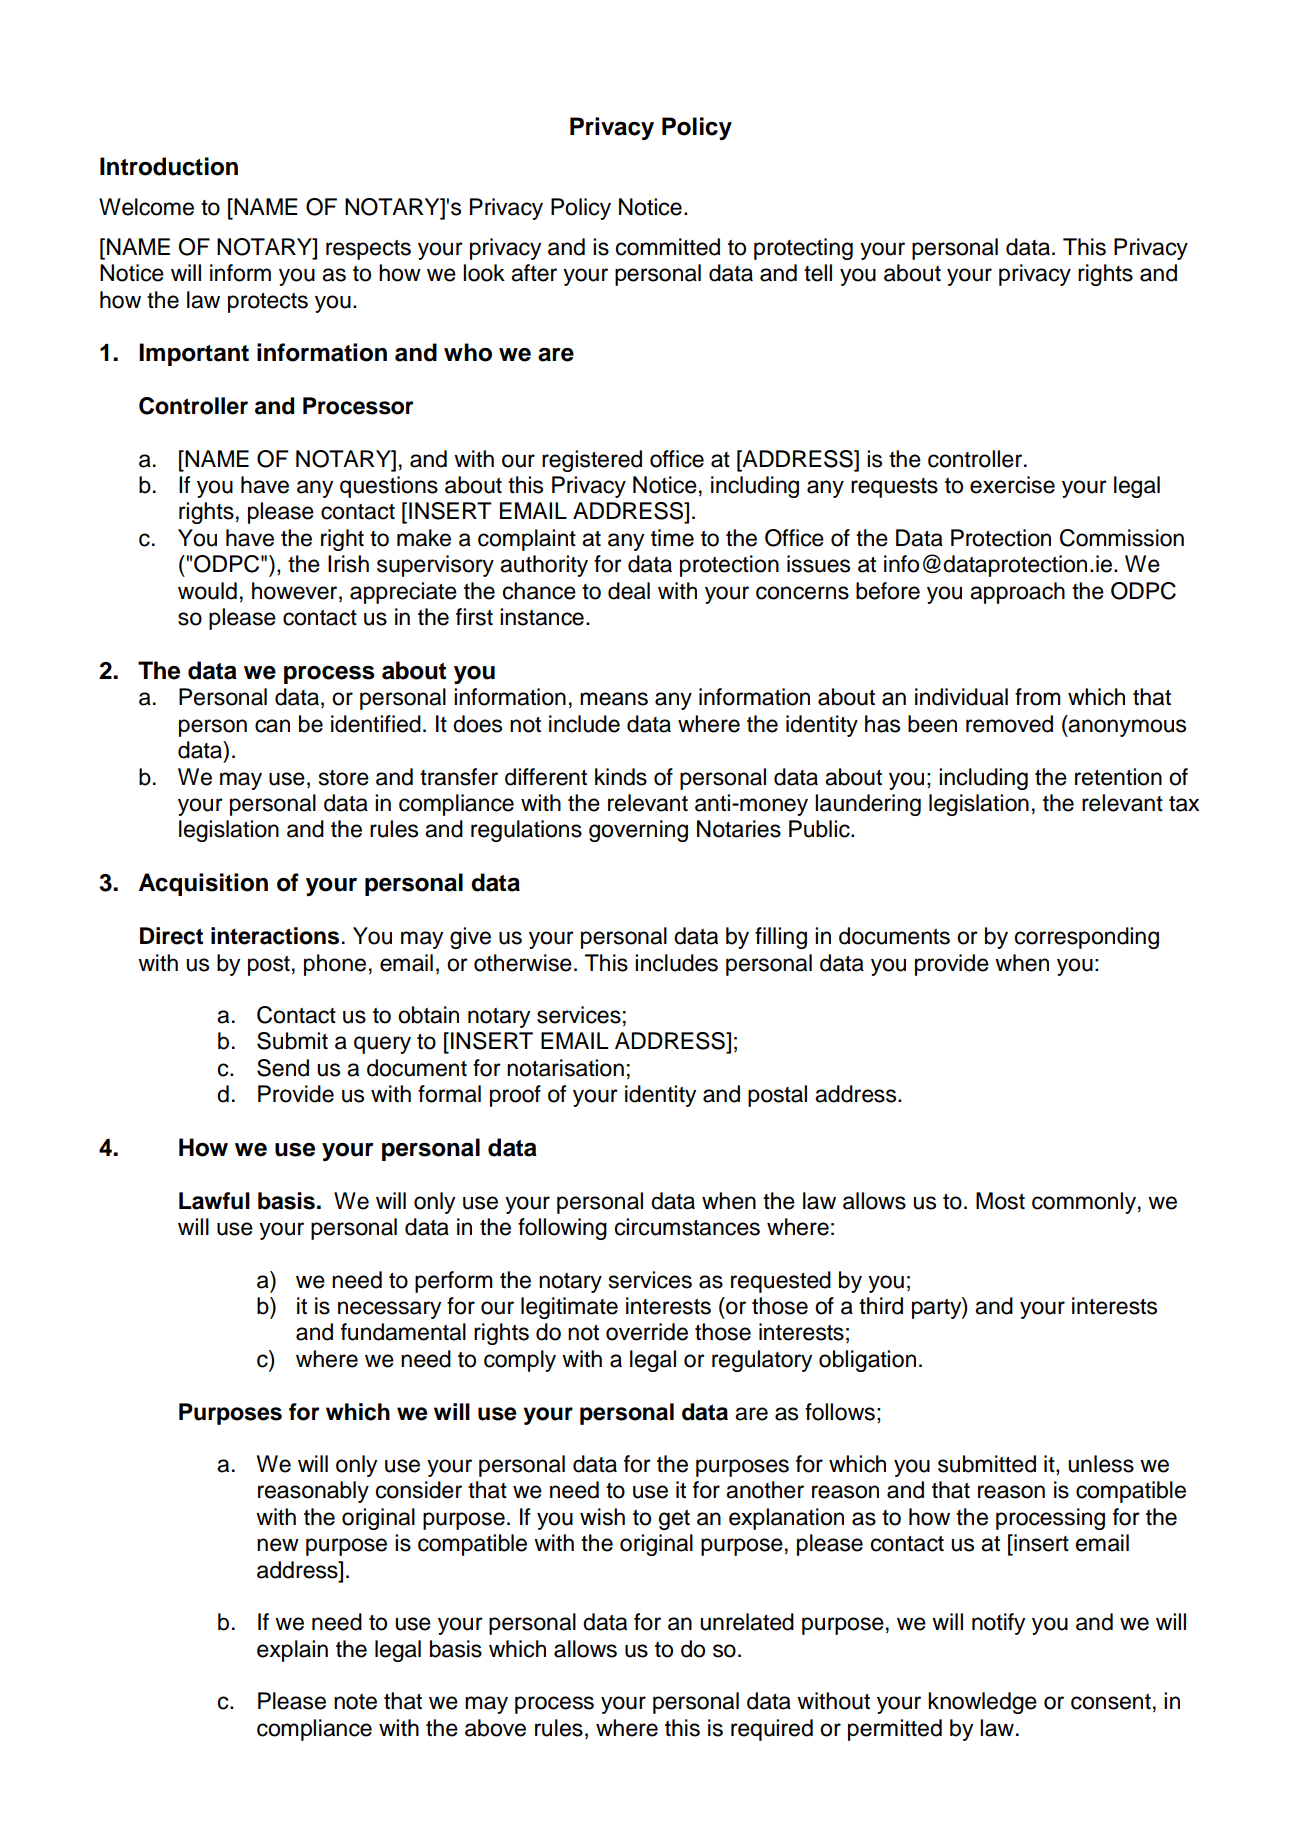 Image resolution: width=1301 pixels, height=1840 pixels. Describe the element at coordinates (668, 247) in the document. I see `committed` at that location.
